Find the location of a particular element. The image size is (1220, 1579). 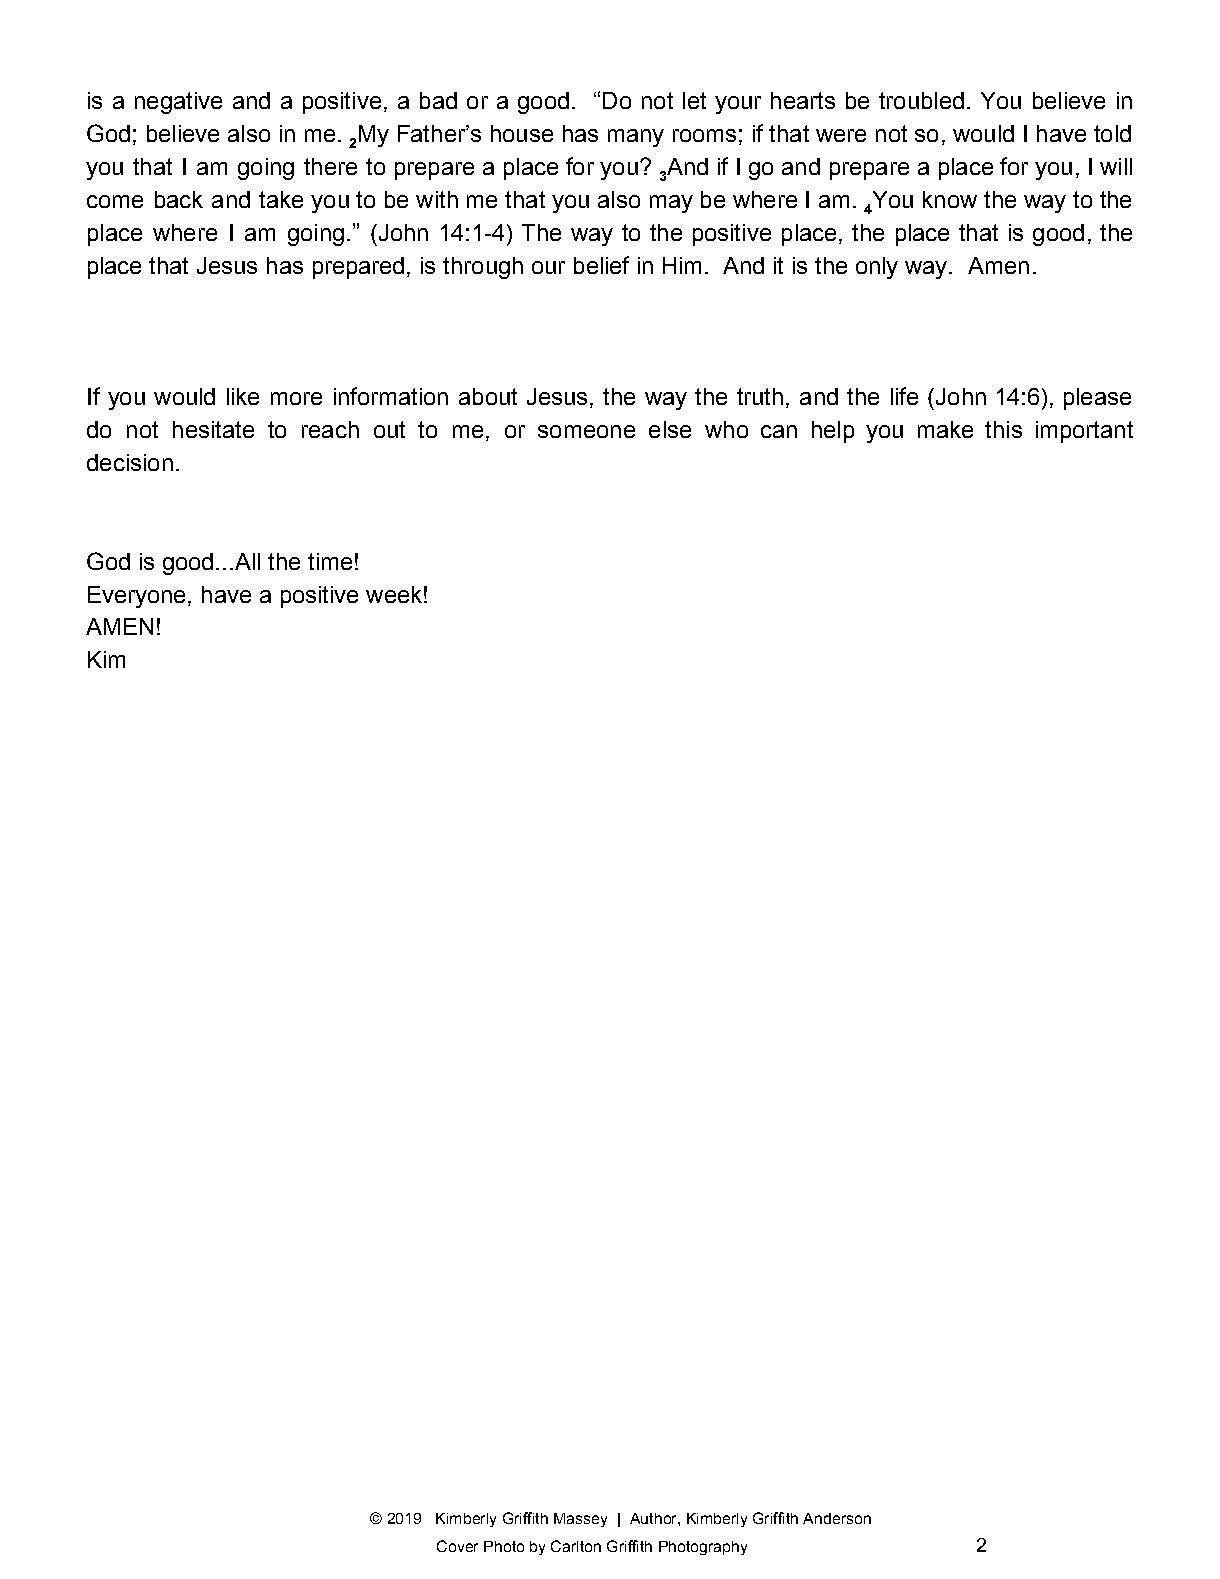

know is located at coordinates (950, 199).
